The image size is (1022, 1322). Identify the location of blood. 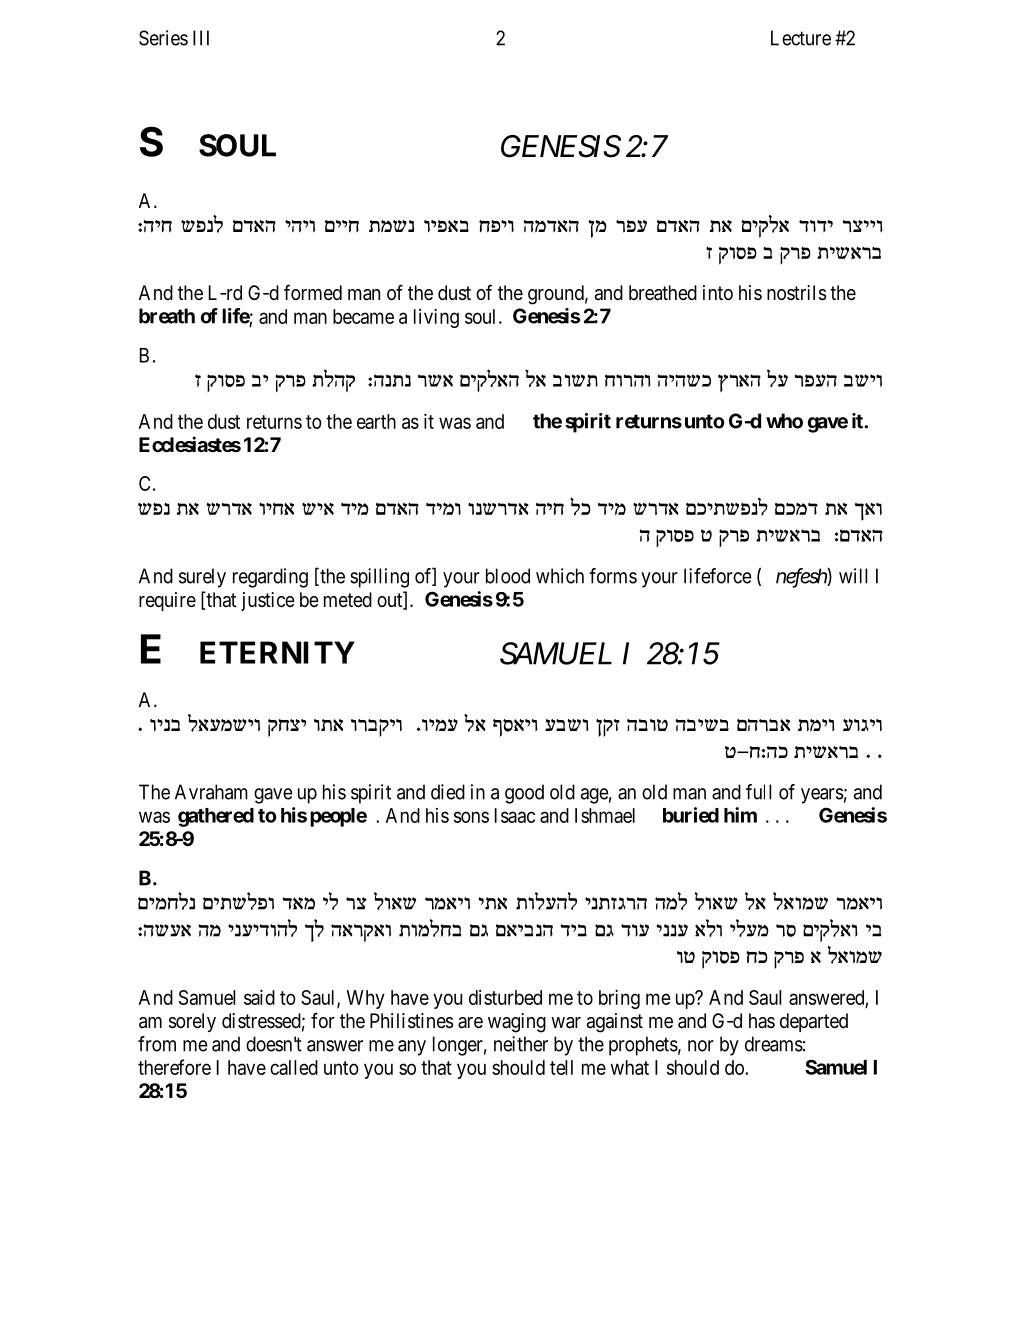
(508, 576).
